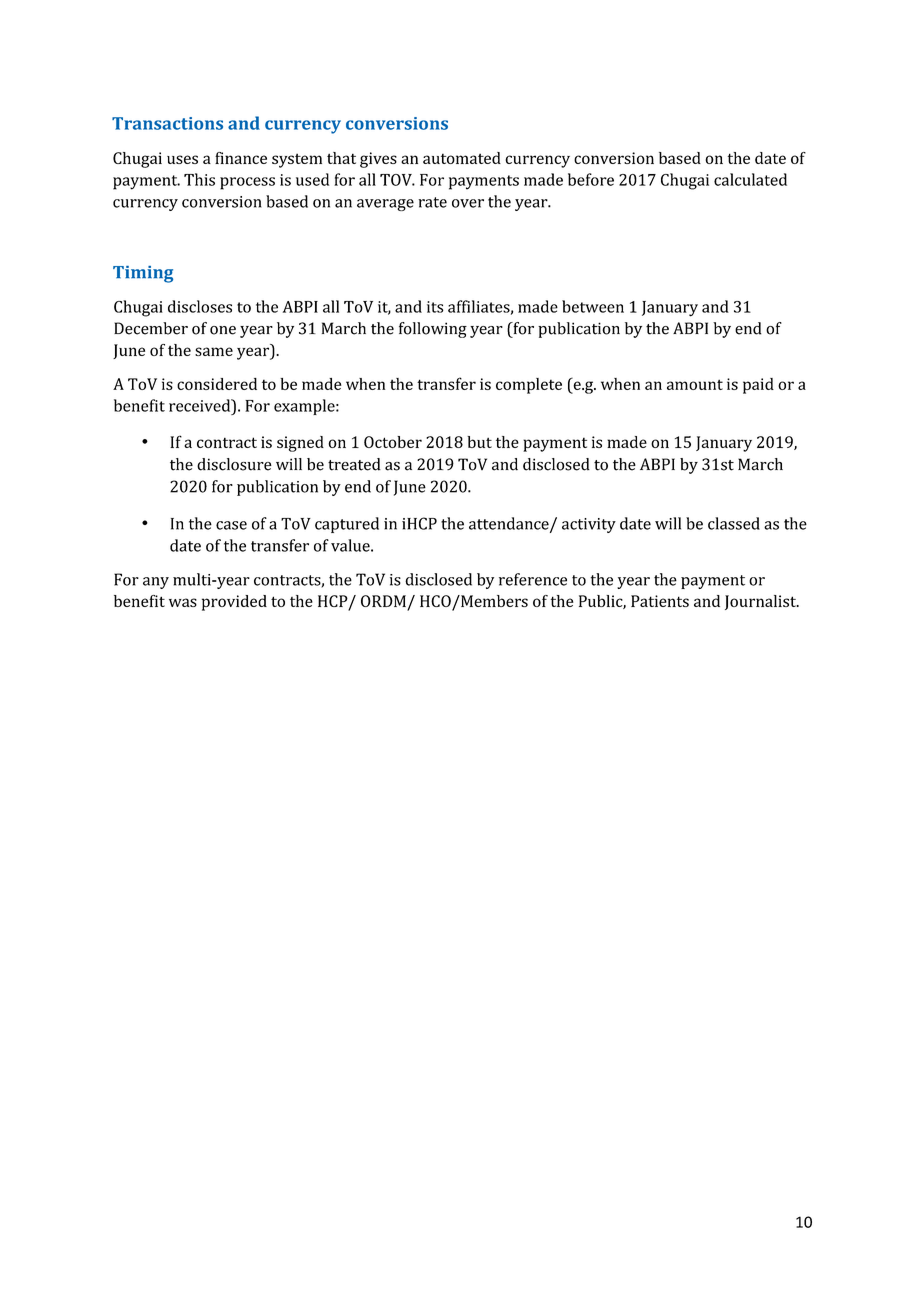  Describe the element at coordinates (750, 179) in the screenshot. I see `calculated` at that location.
